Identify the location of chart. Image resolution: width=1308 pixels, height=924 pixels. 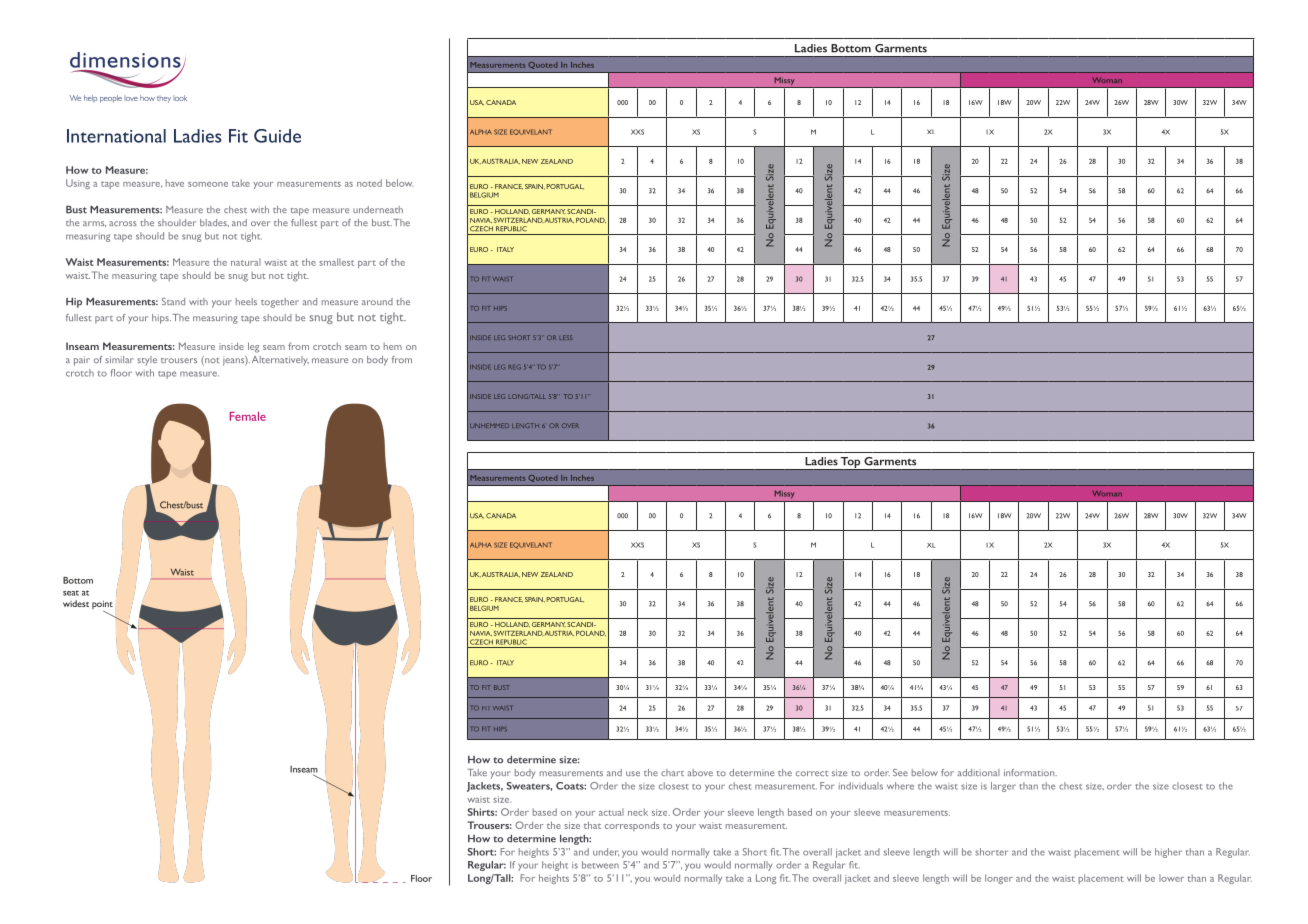
(672, 772).
